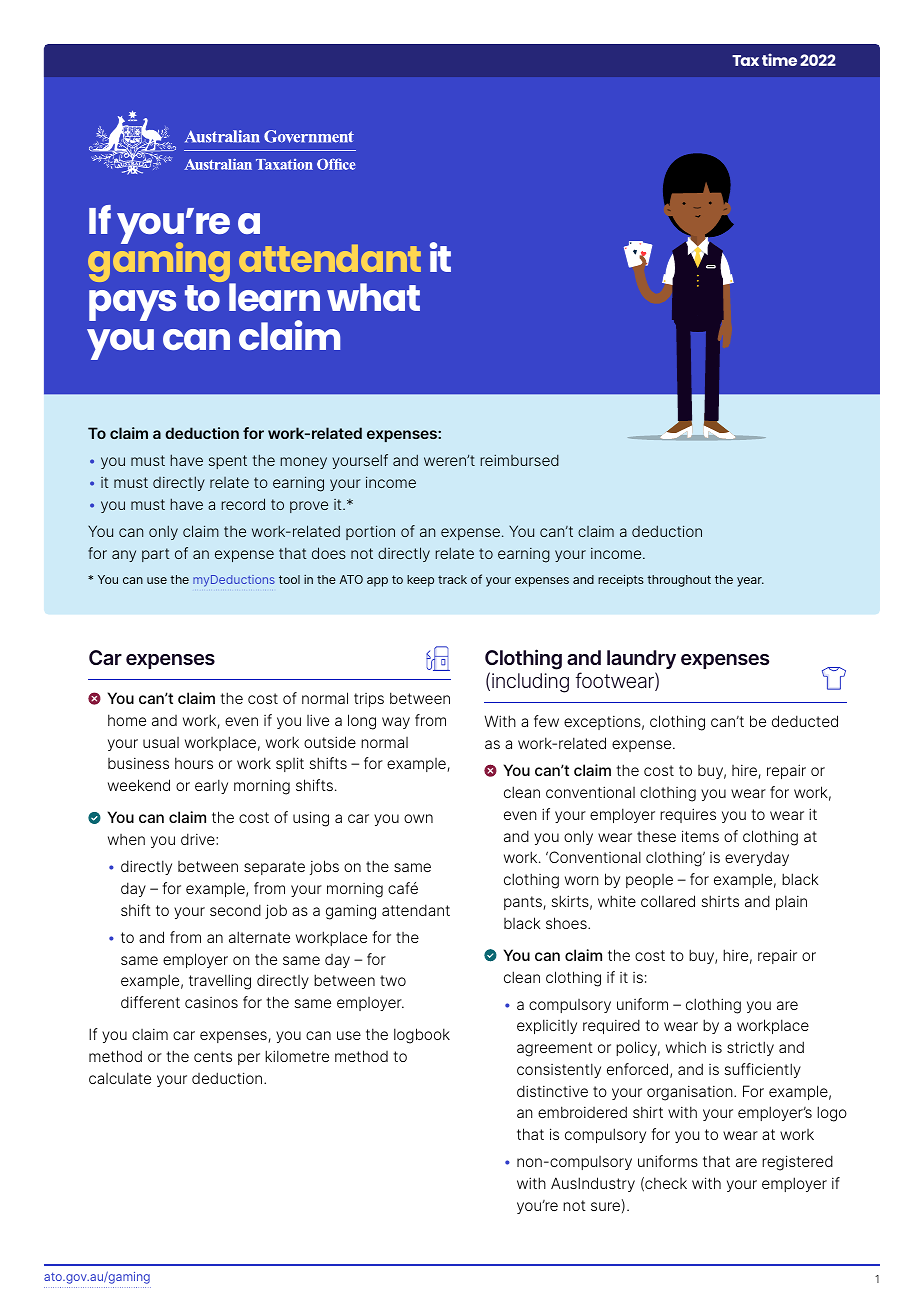 The width and height of the screenshot is (924, 1308). I want to click on time, so click(779, 59).
